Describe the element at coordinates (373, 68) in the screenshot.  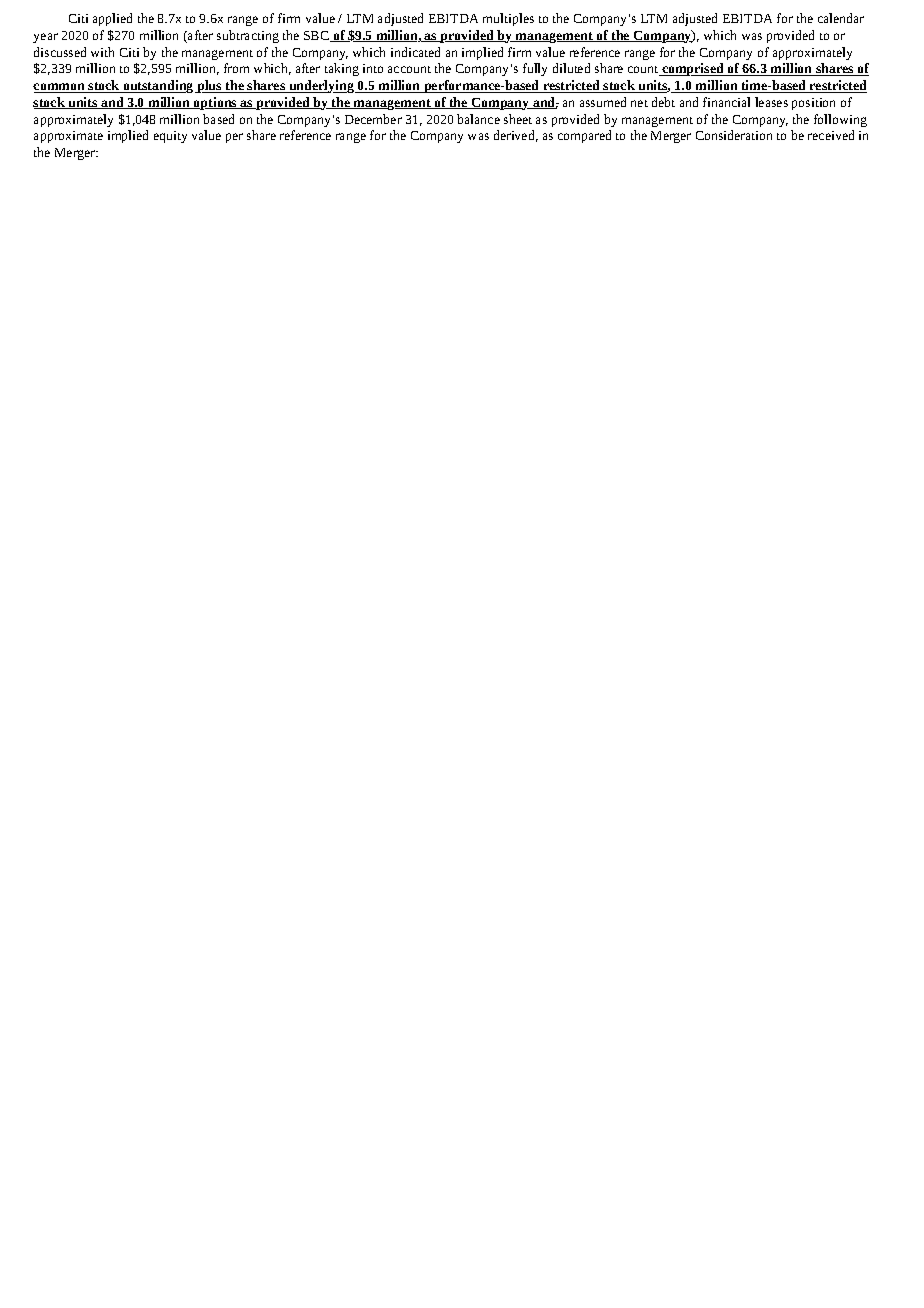
I see `into` at that location.
